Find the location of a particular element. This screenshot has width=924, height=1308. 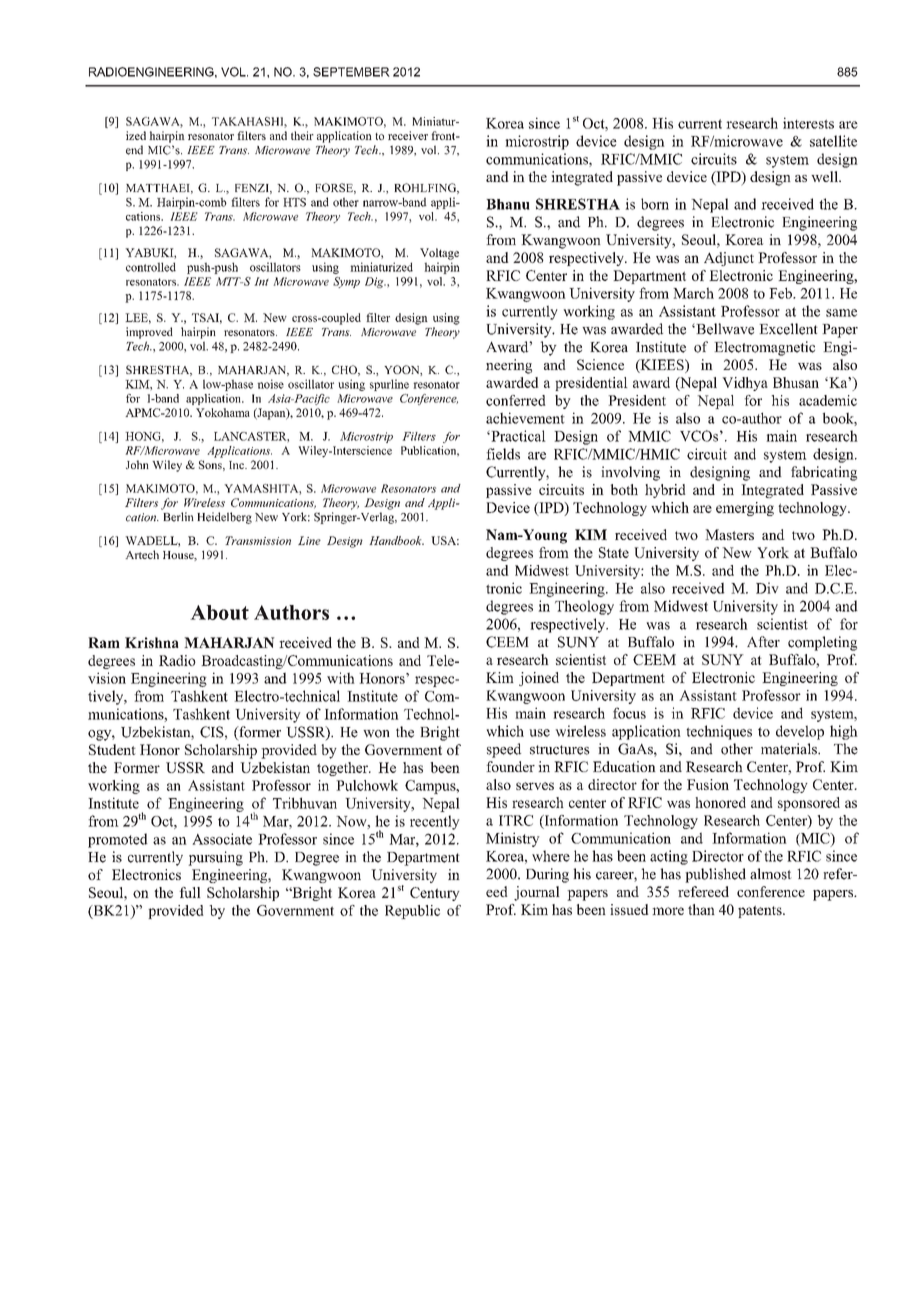

controlled is located at coordinates (151, 267).
